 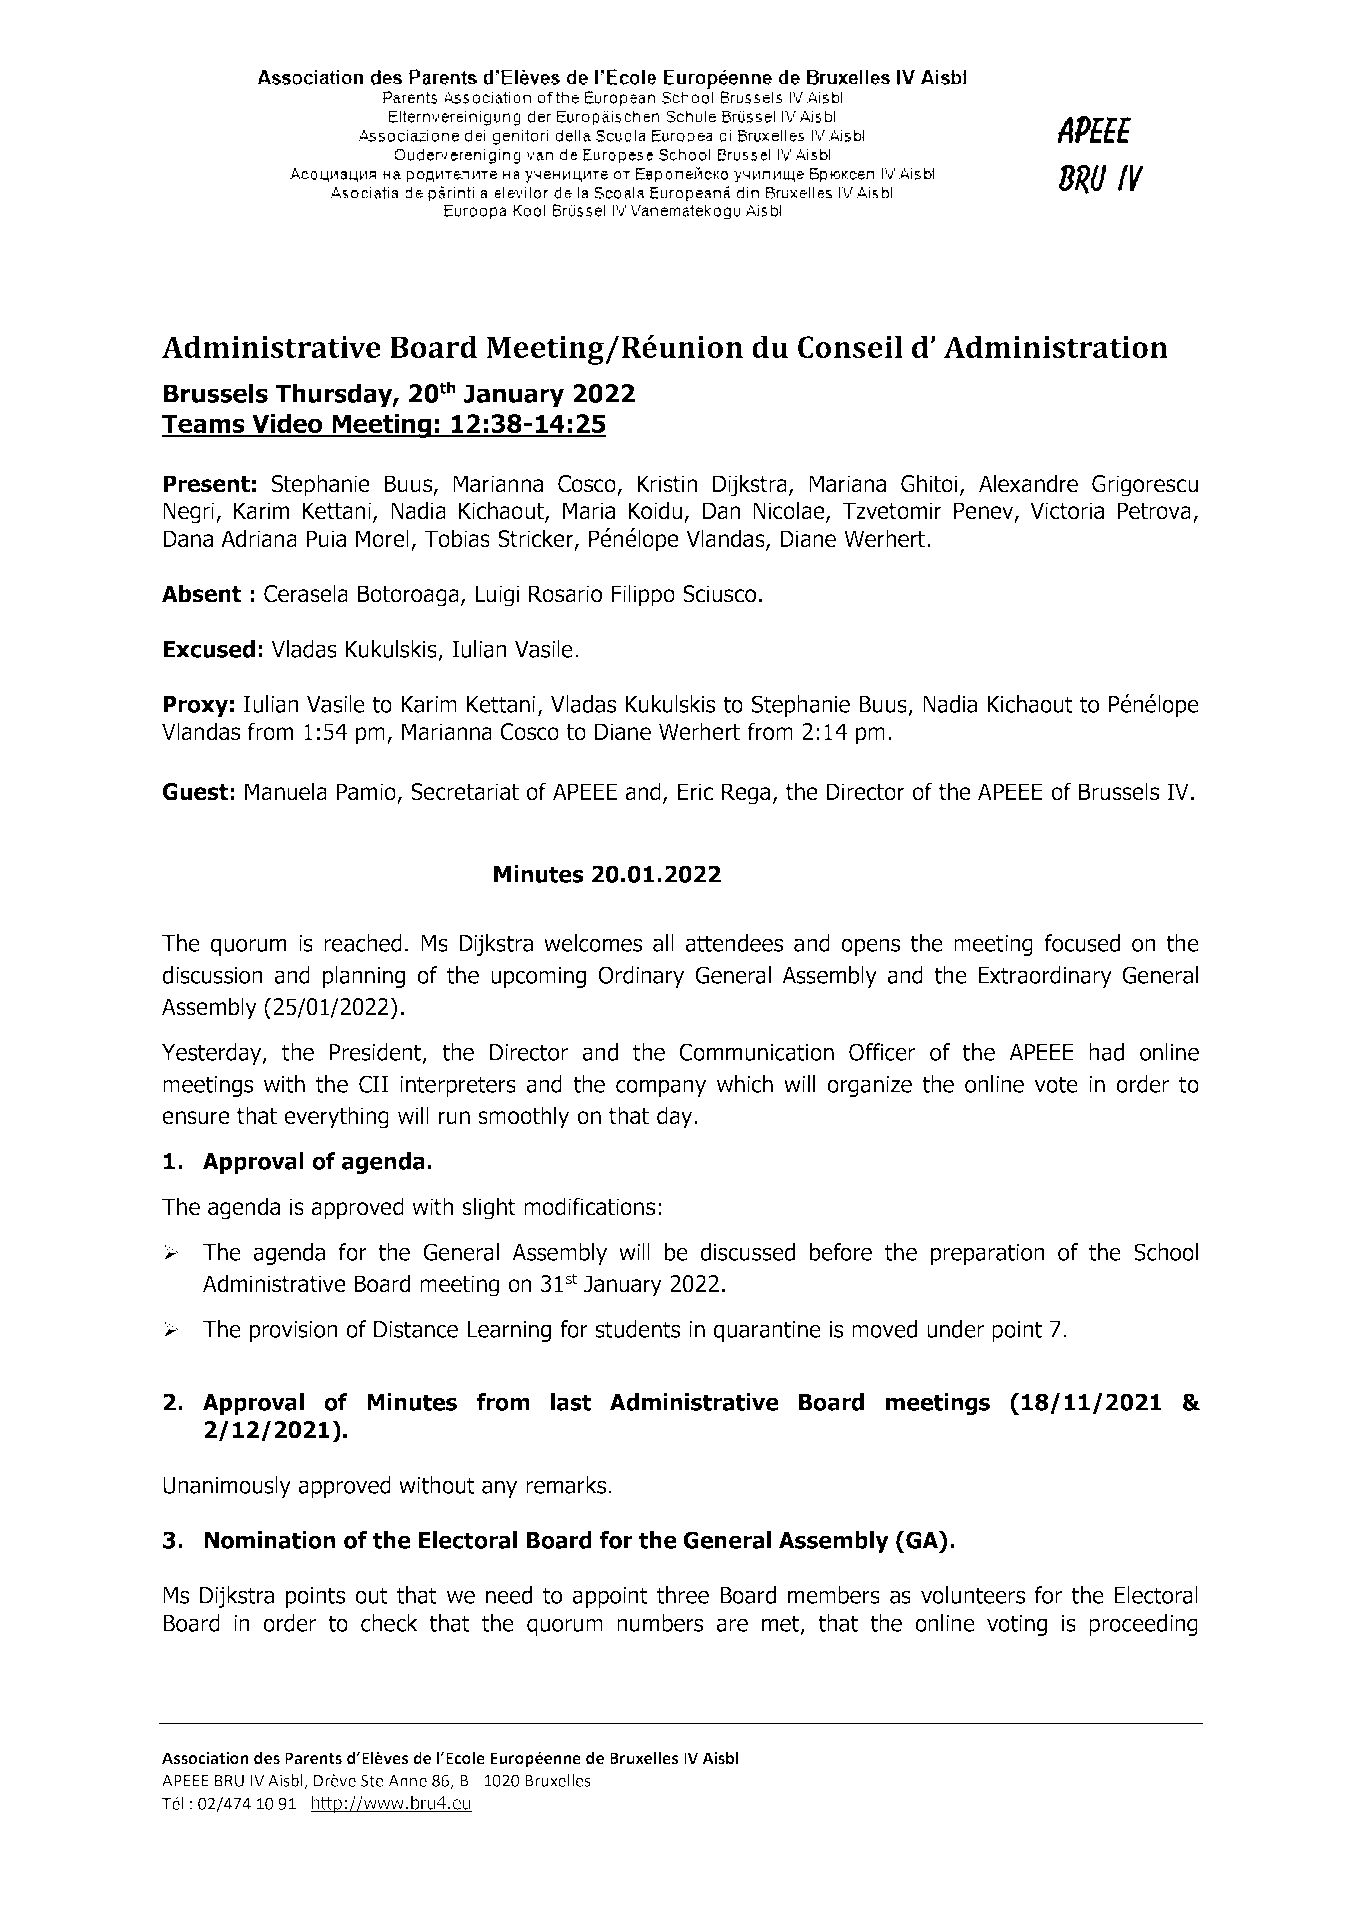 What do you see at coordinates (695, 792) in the document?
I see `Eric` at bounding box center [695, 792].
